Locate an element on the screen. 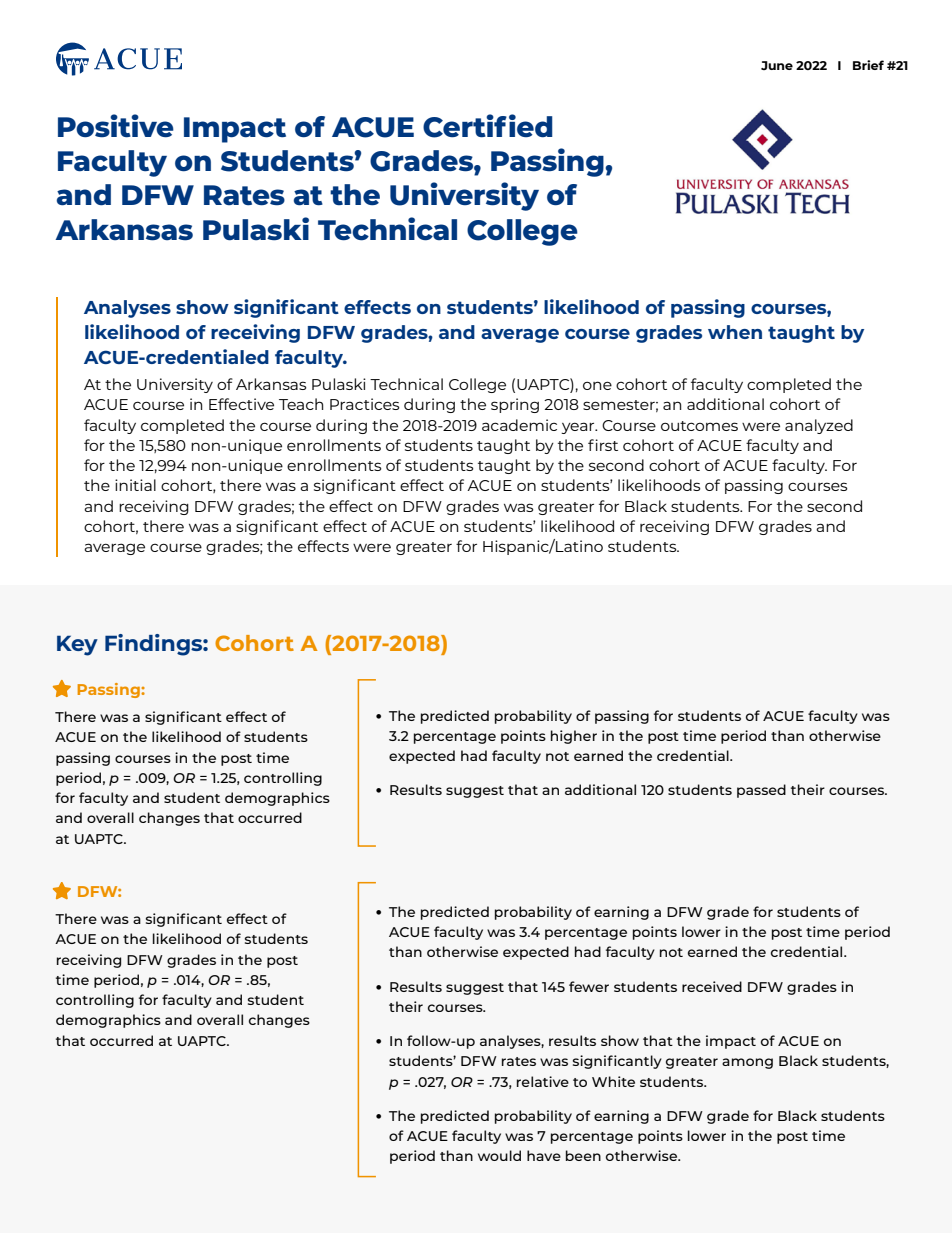 This screenshot has height=1233, width=952. higher is located at coordinates (574, 737).
